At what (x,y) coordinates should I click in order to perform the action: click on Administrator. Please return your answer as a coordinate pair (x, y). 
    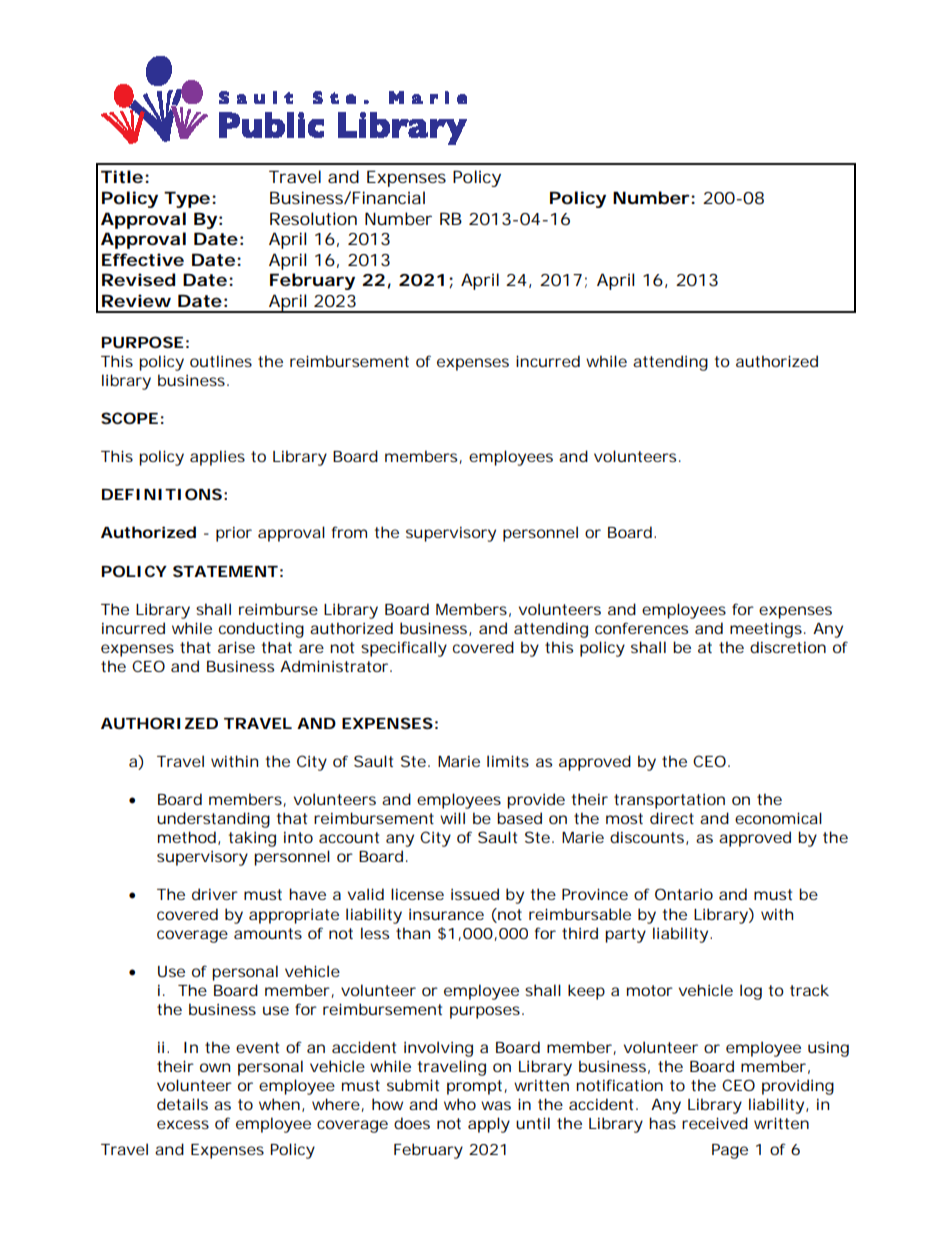
    Looking at the image, I should click on (336, 666).
